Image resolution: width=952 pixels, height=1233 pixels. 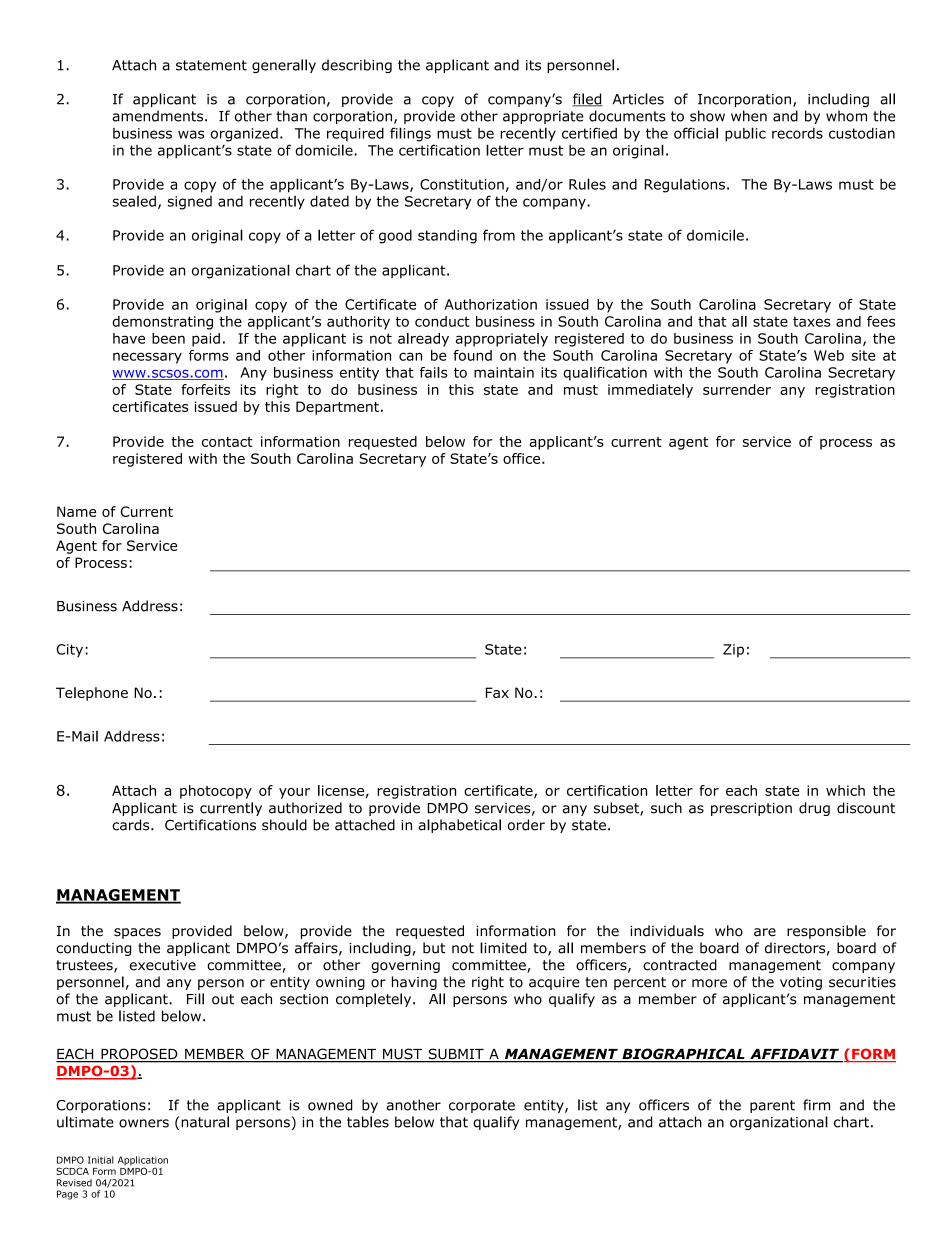 What do you see at coordinates (410, 134) in the screenshot?
I see `filings` at bounding box center [410, 134].
